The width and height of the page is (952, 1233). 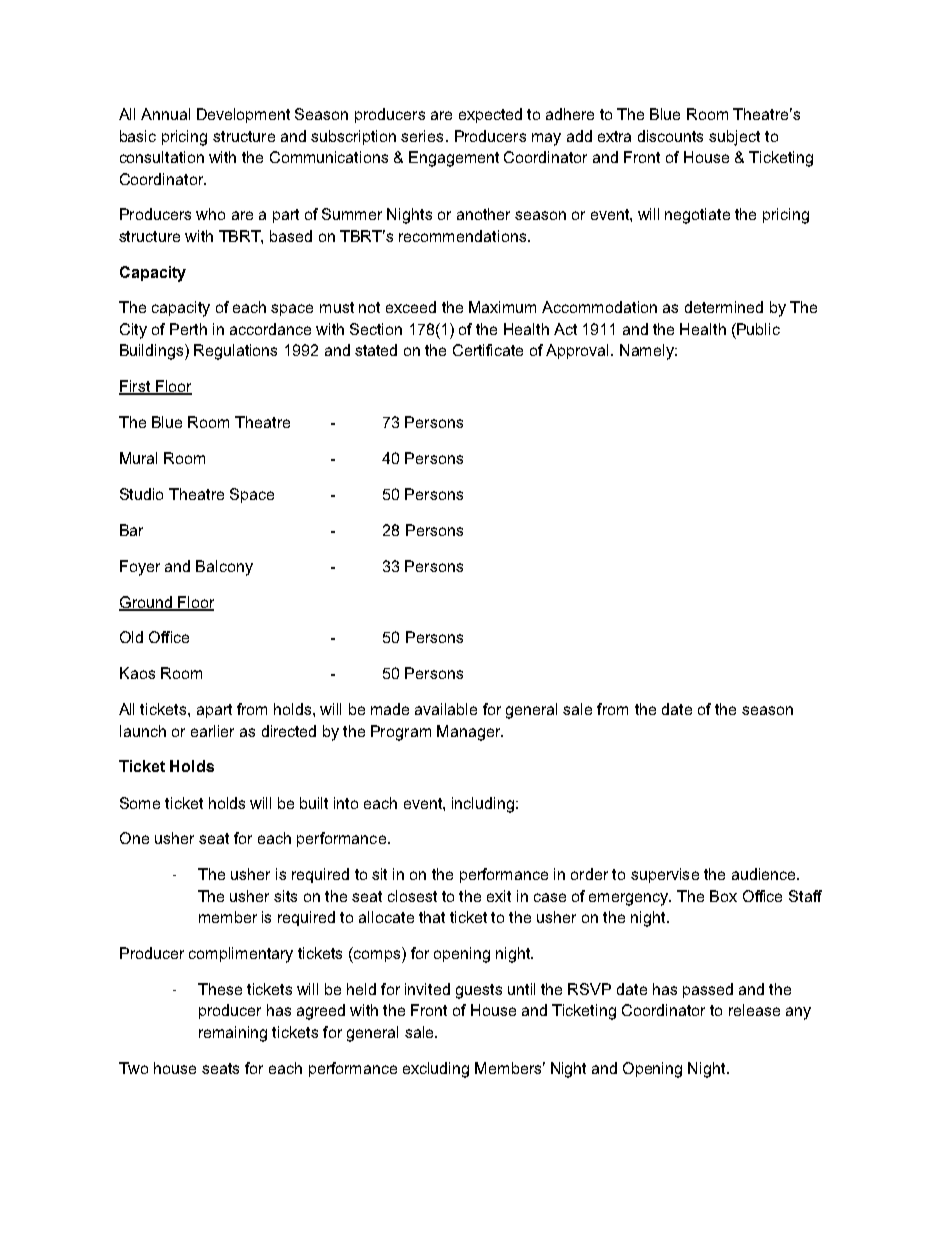 What do you see at coordinates (648, 352) in the page?
I see `Namely` at bounding box center [648, 352].
